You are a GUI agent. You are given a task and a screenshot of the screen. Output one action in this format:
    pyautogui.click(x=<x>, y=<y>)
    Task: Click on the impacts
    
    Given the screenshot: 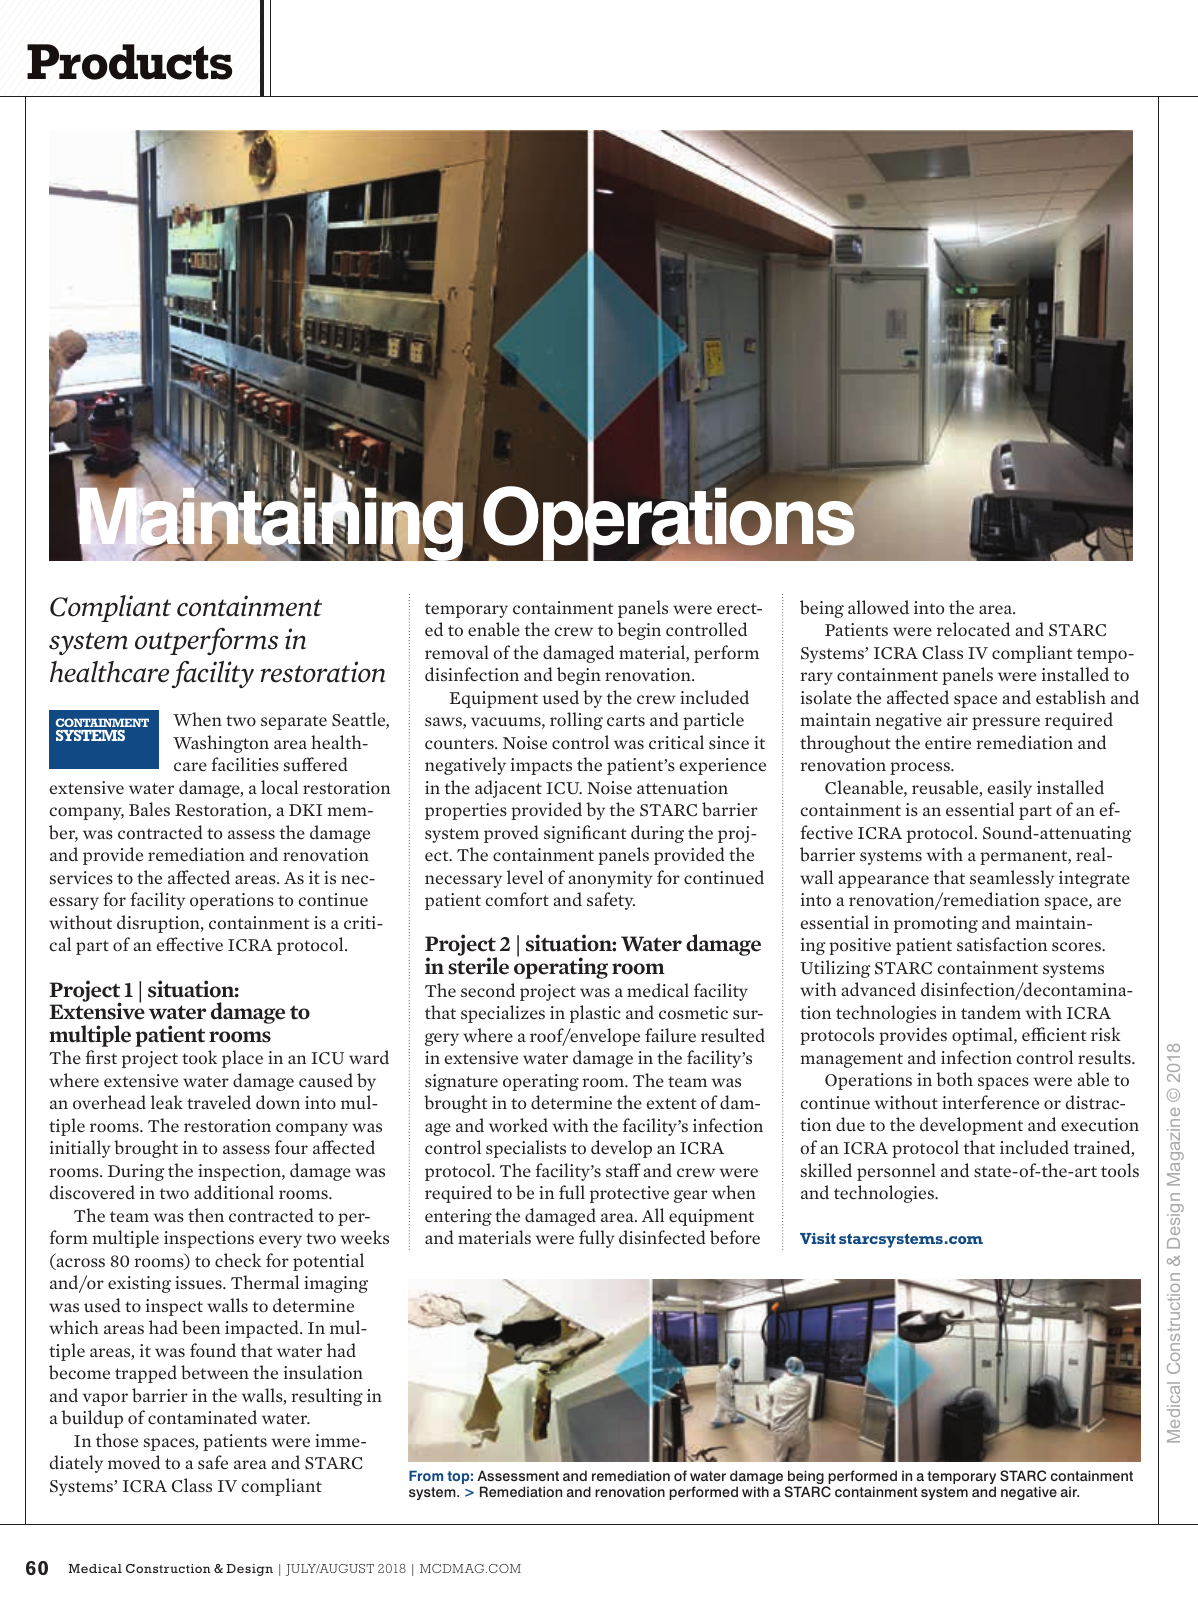 What is the action you would take?
    pyautogui.click(x=541, y=766)
